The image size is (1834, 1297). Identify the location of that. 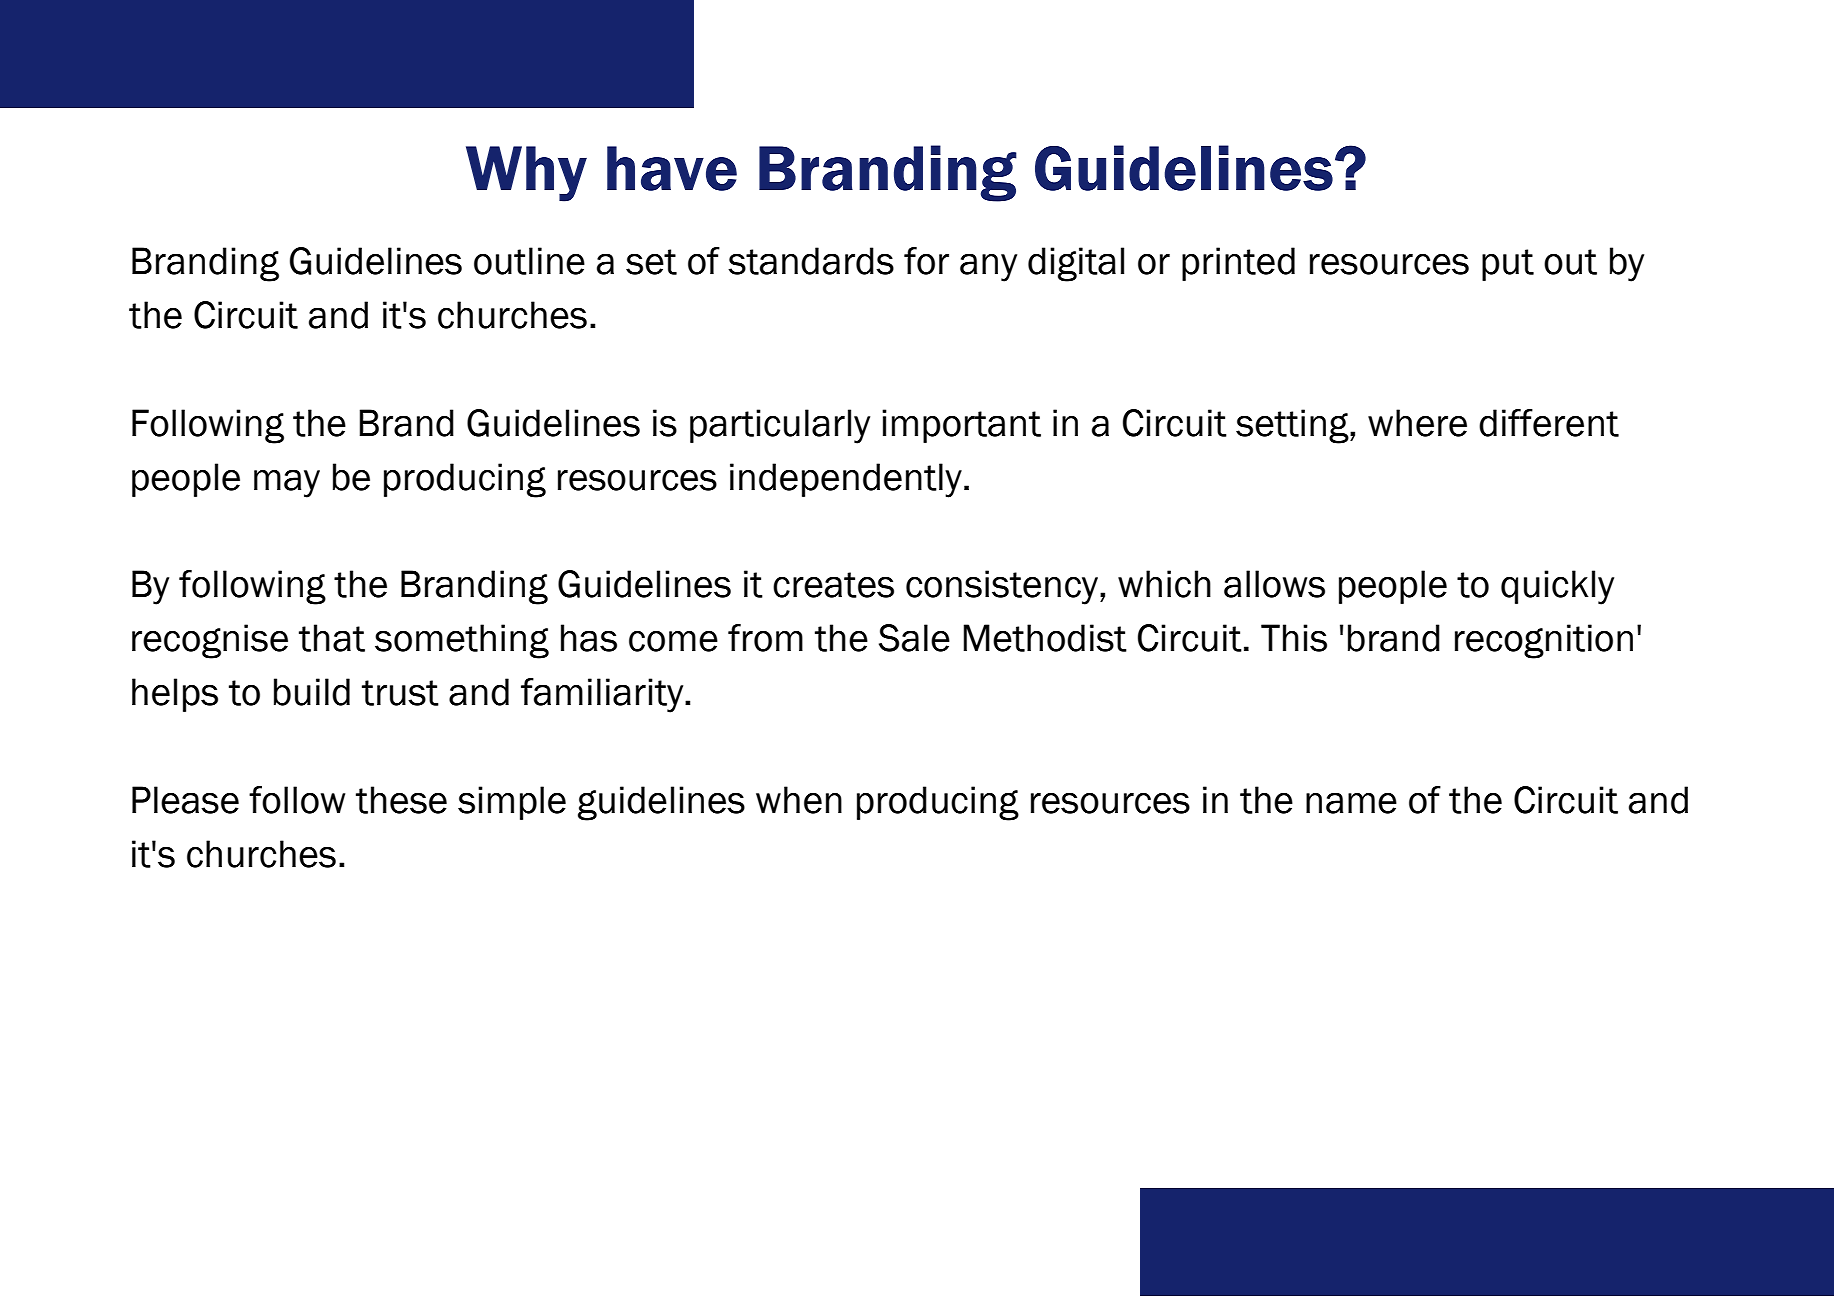
(332, 638).
